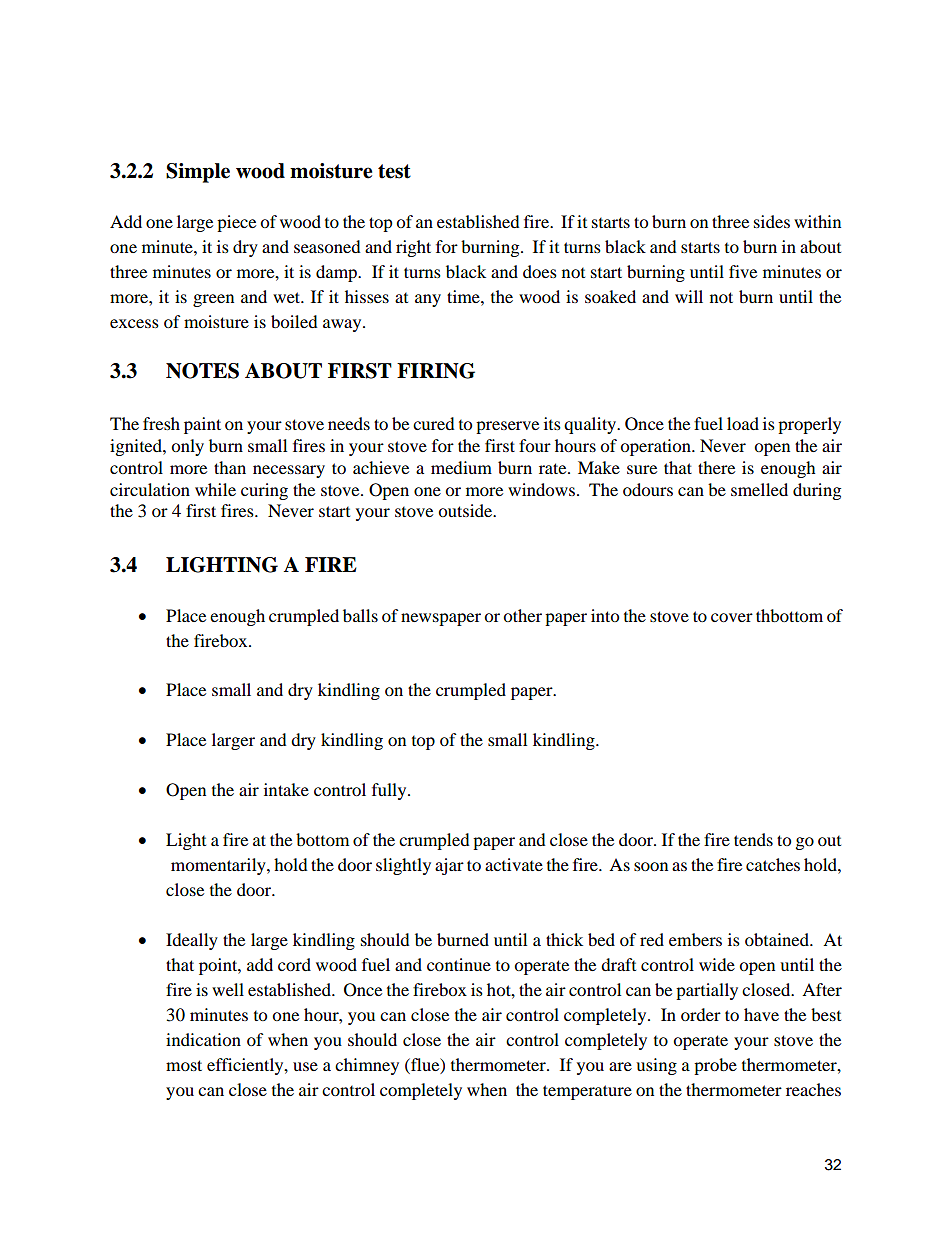 The width and height of the screenshot is (952, 1233). Describe the element at coordinates (715, 1066) in the screenshot. I see `probe` at that location.
